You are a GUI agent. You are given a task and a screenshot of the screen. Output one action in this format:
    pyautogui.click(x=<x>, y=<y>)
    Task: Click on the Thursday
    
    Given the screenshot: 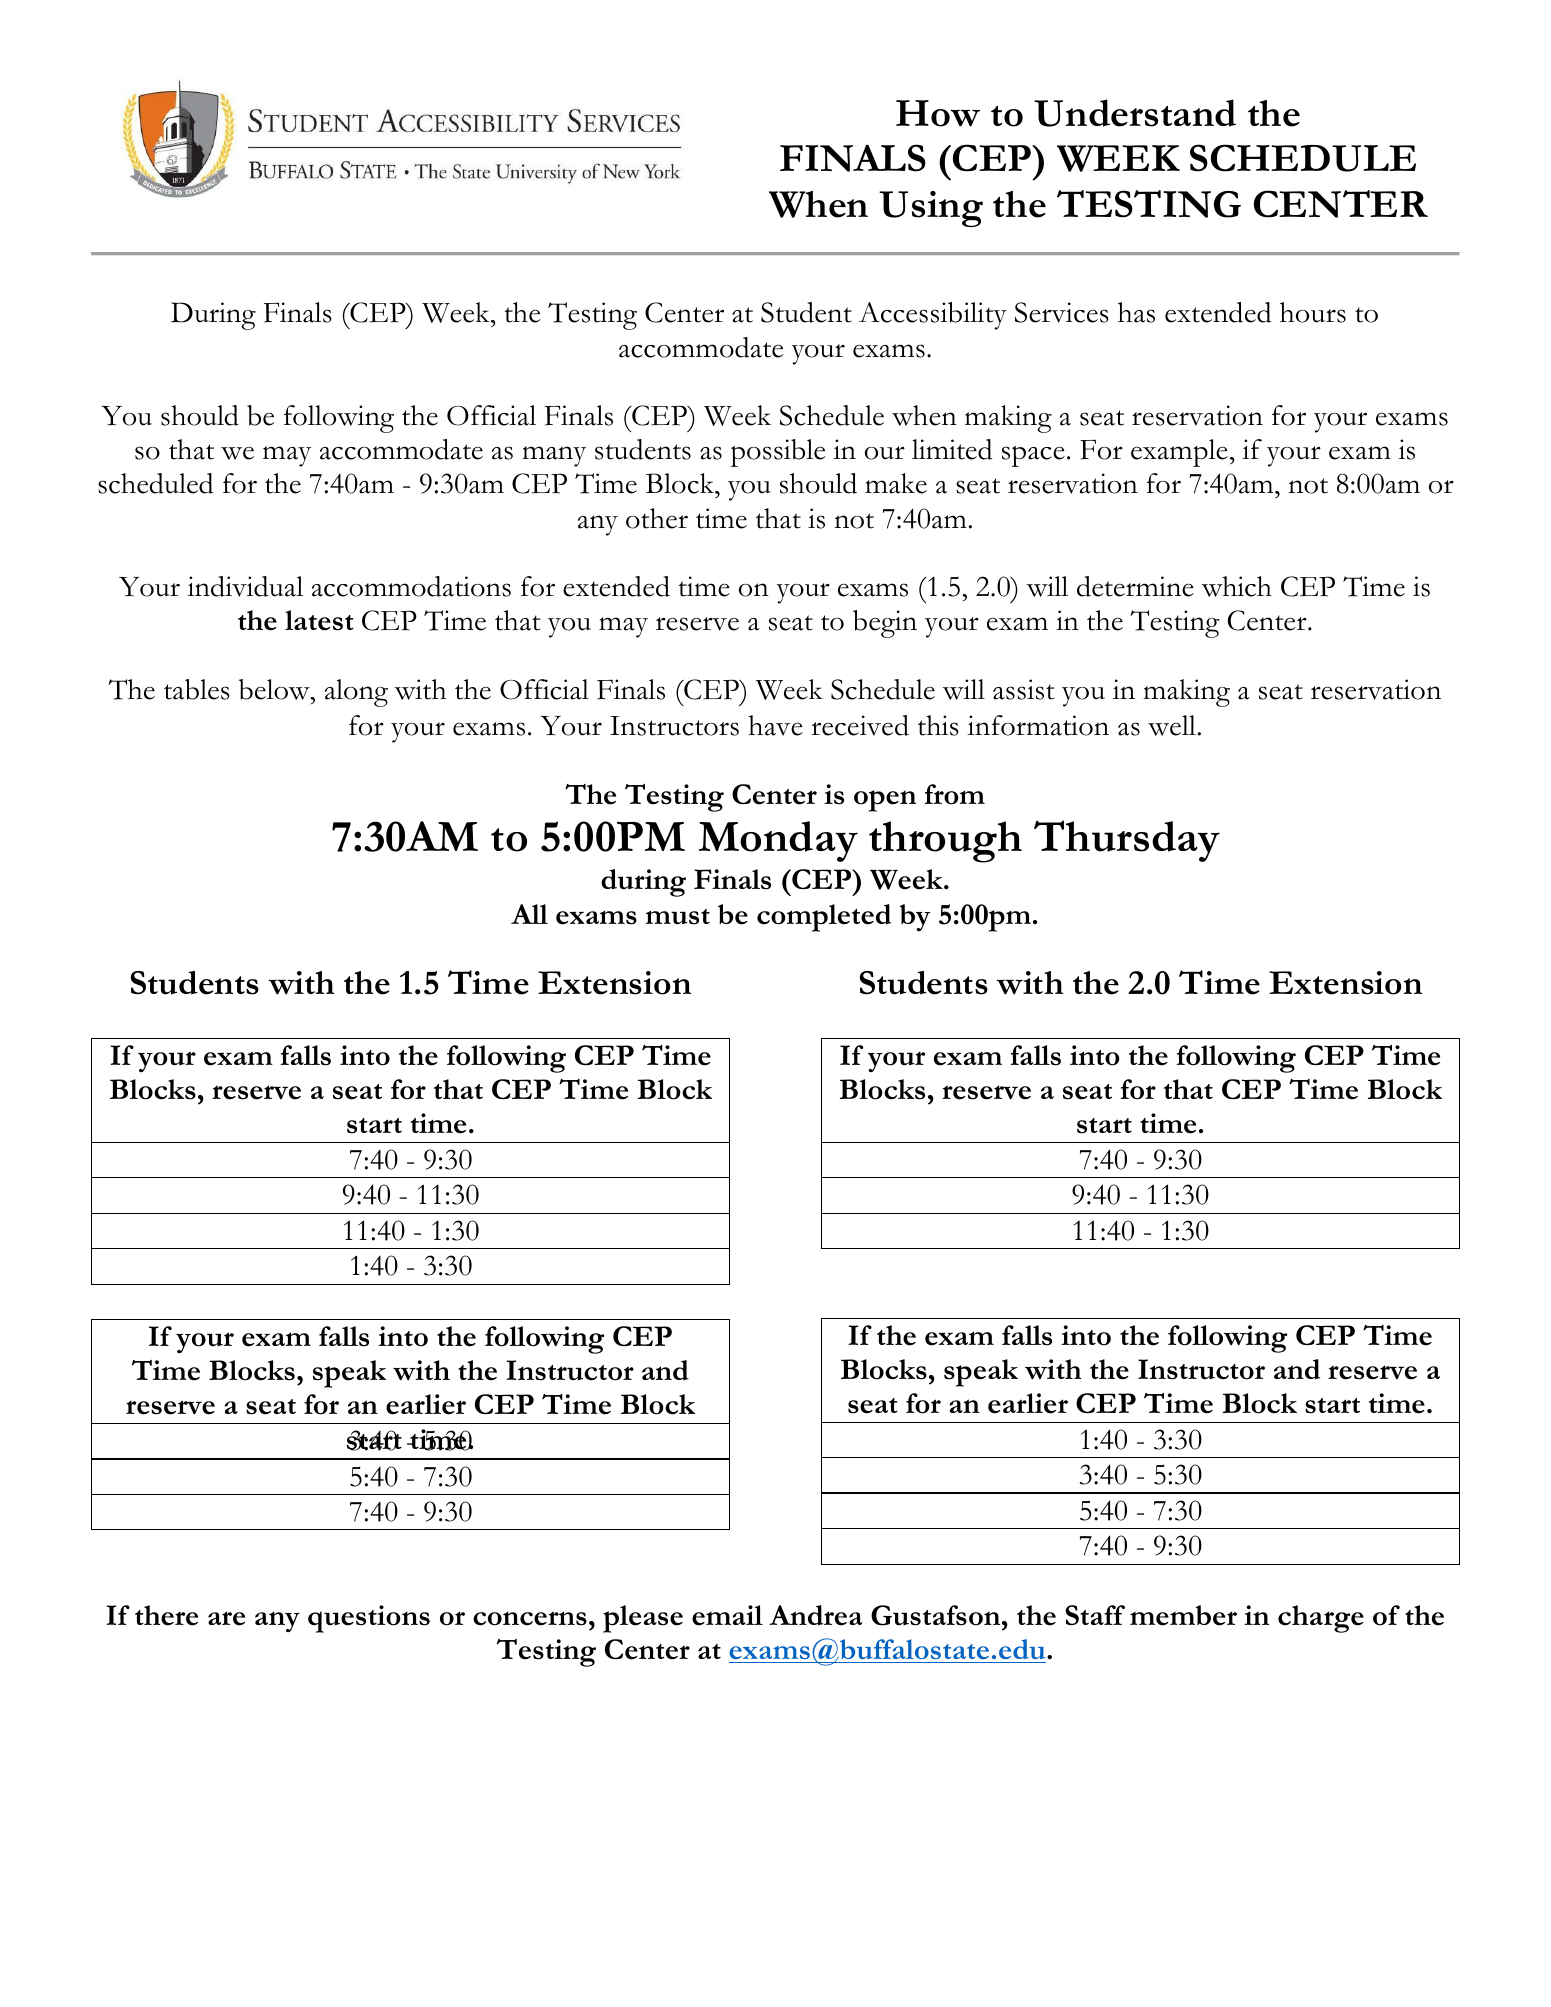 What is the action you would take?
    pyautogui.click(x=1127, y=841)
